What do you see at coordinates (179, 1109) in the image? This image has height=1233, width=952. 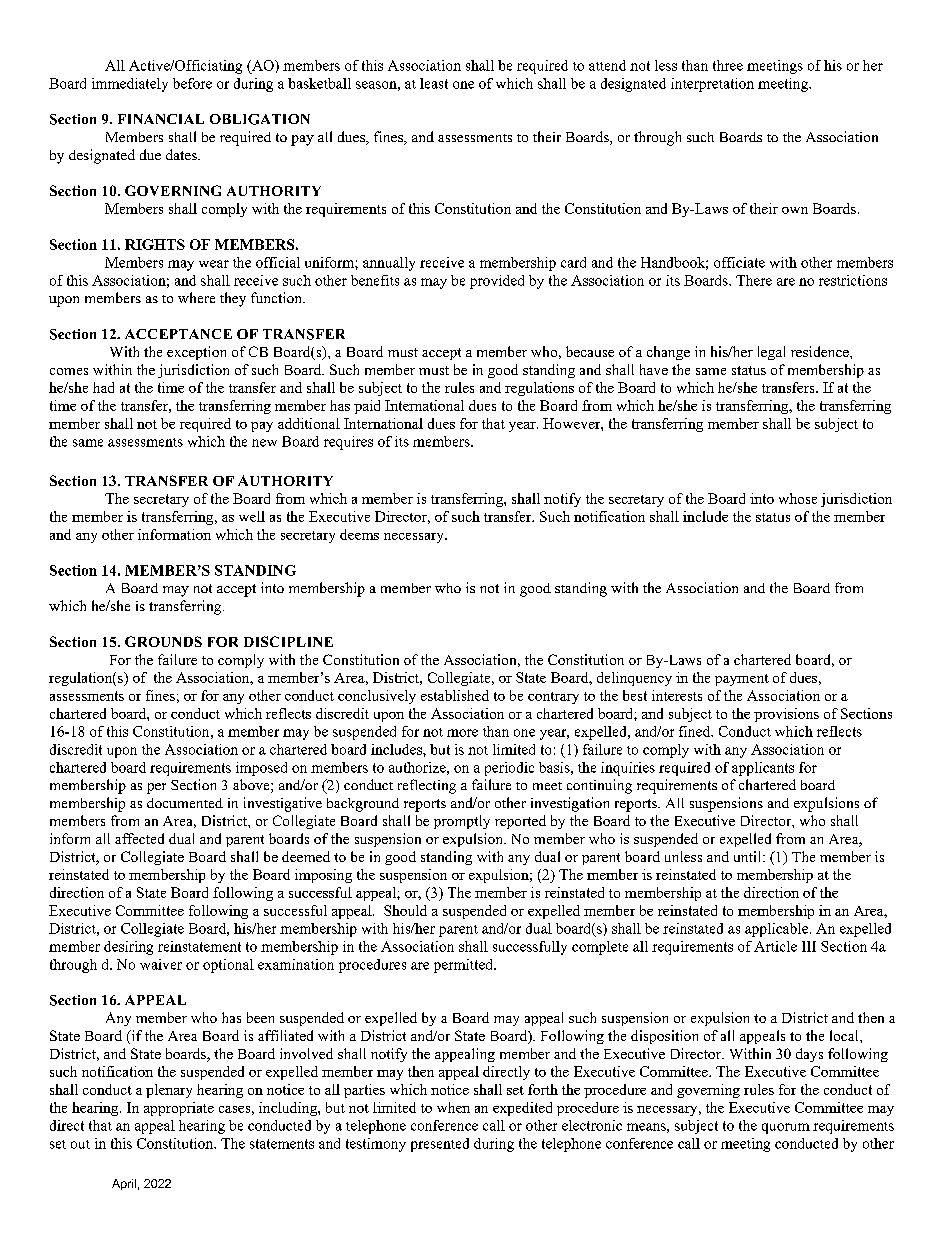 I see `appropriate` at bounding box center [179, 1109].
